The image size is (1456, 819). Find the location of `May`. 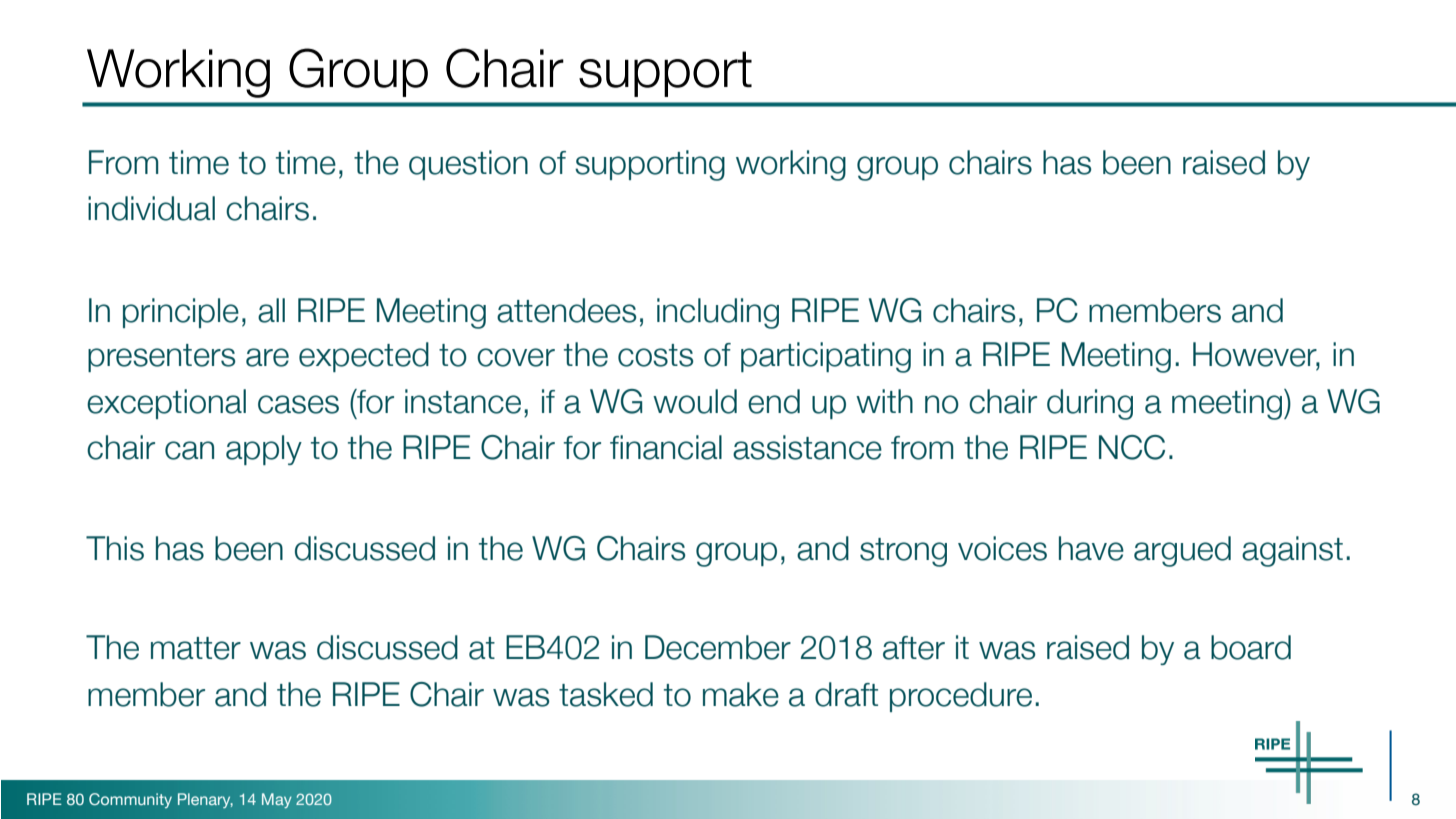

May is located at coordinates (277, 800).
